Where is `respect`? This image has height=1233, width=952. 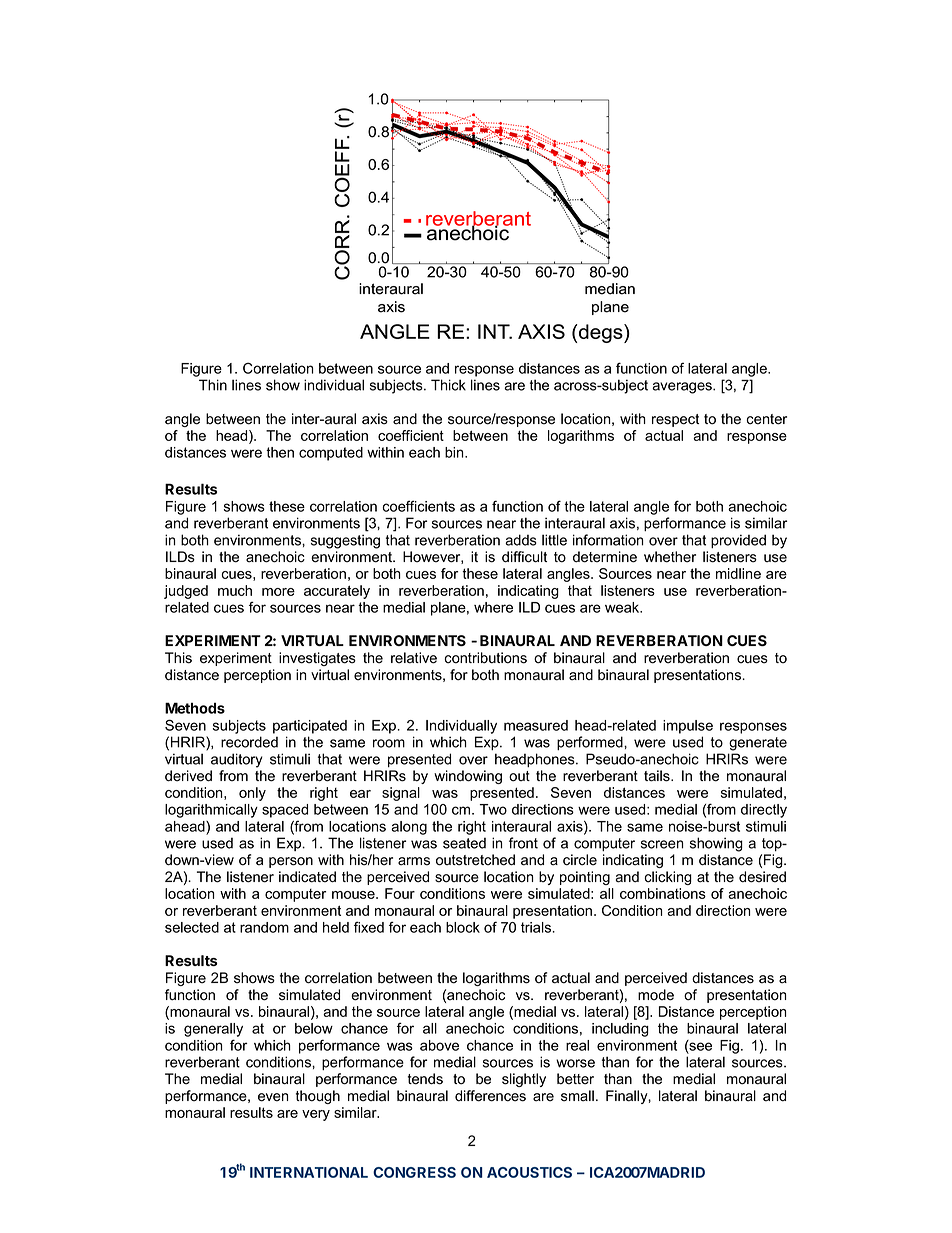
respect is located at coordinates (675, 420).
